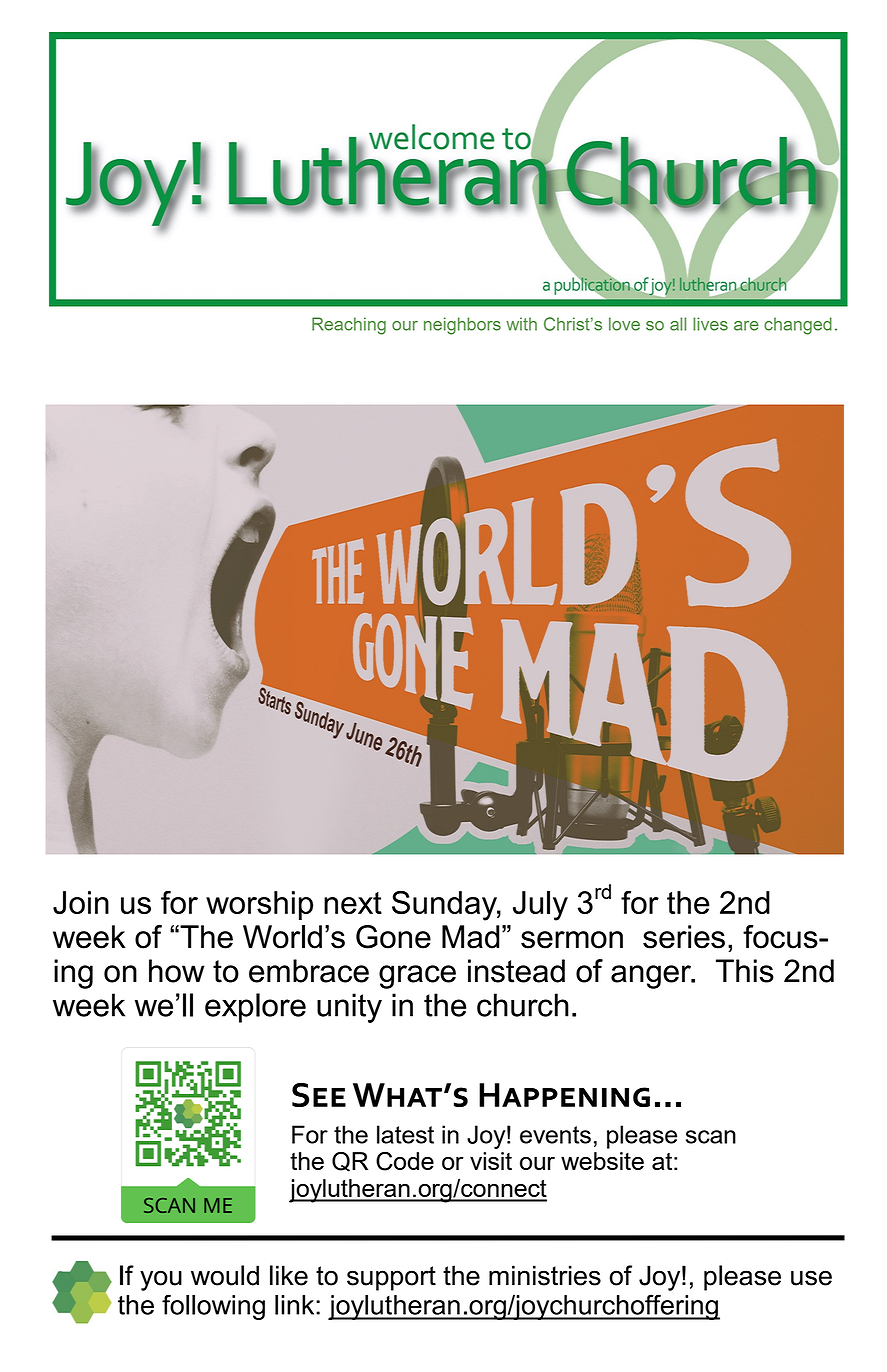  What do you see at coordinates (161, 1280) in the screenshot?
I see `you` at bounding box center [161, 1280].
